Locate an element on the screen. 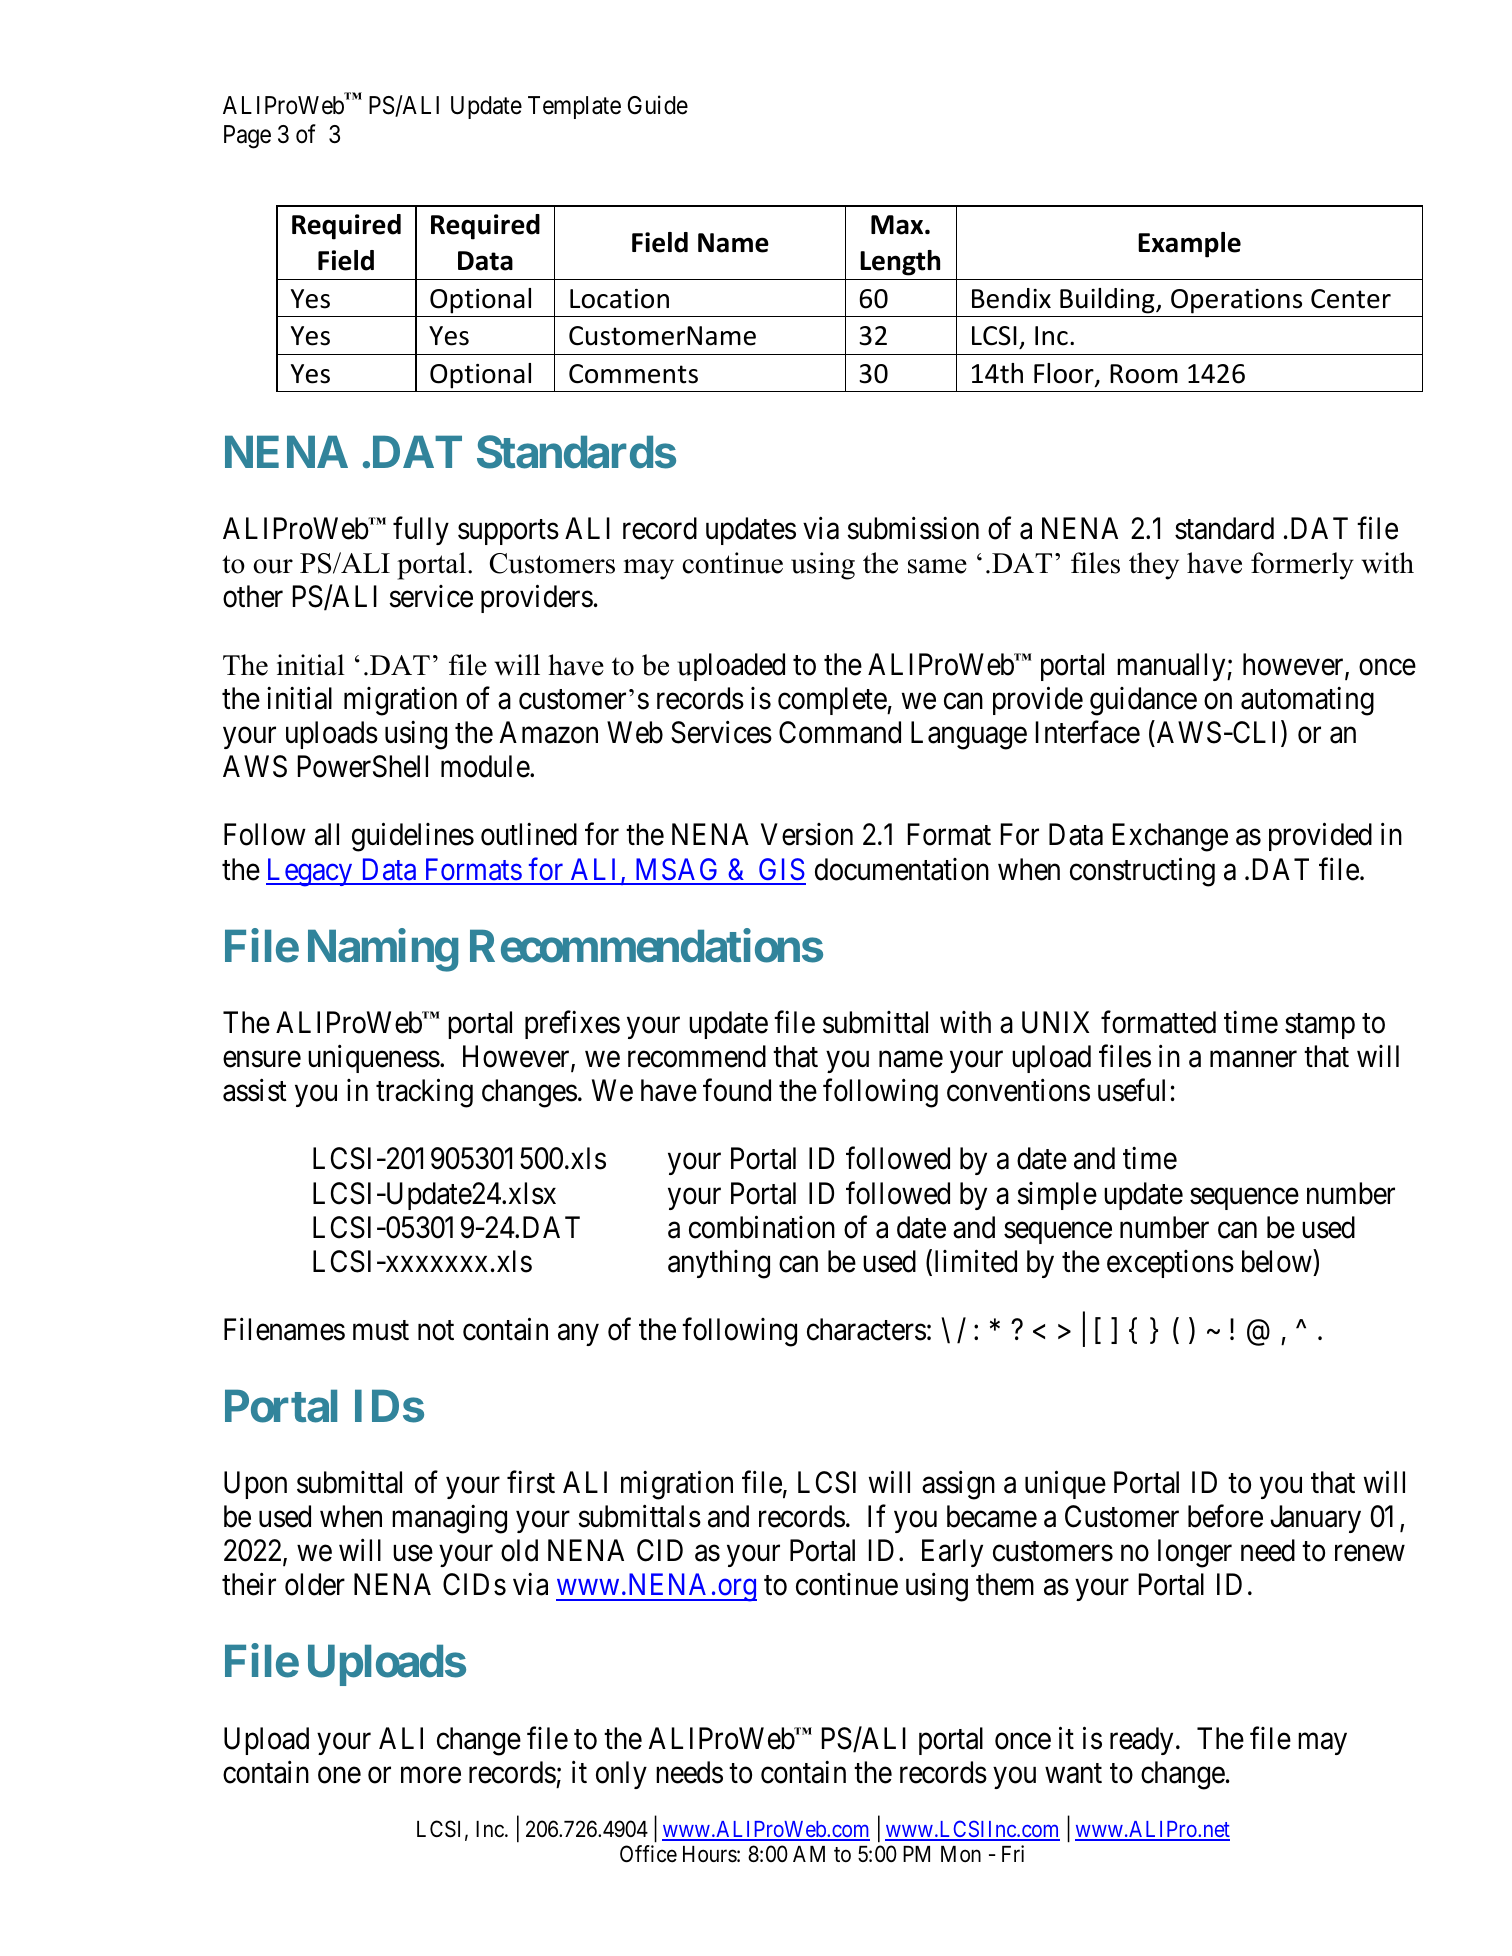 This screenshot has width=1512, height=1956. Page is located at coordinates (247, 137).
